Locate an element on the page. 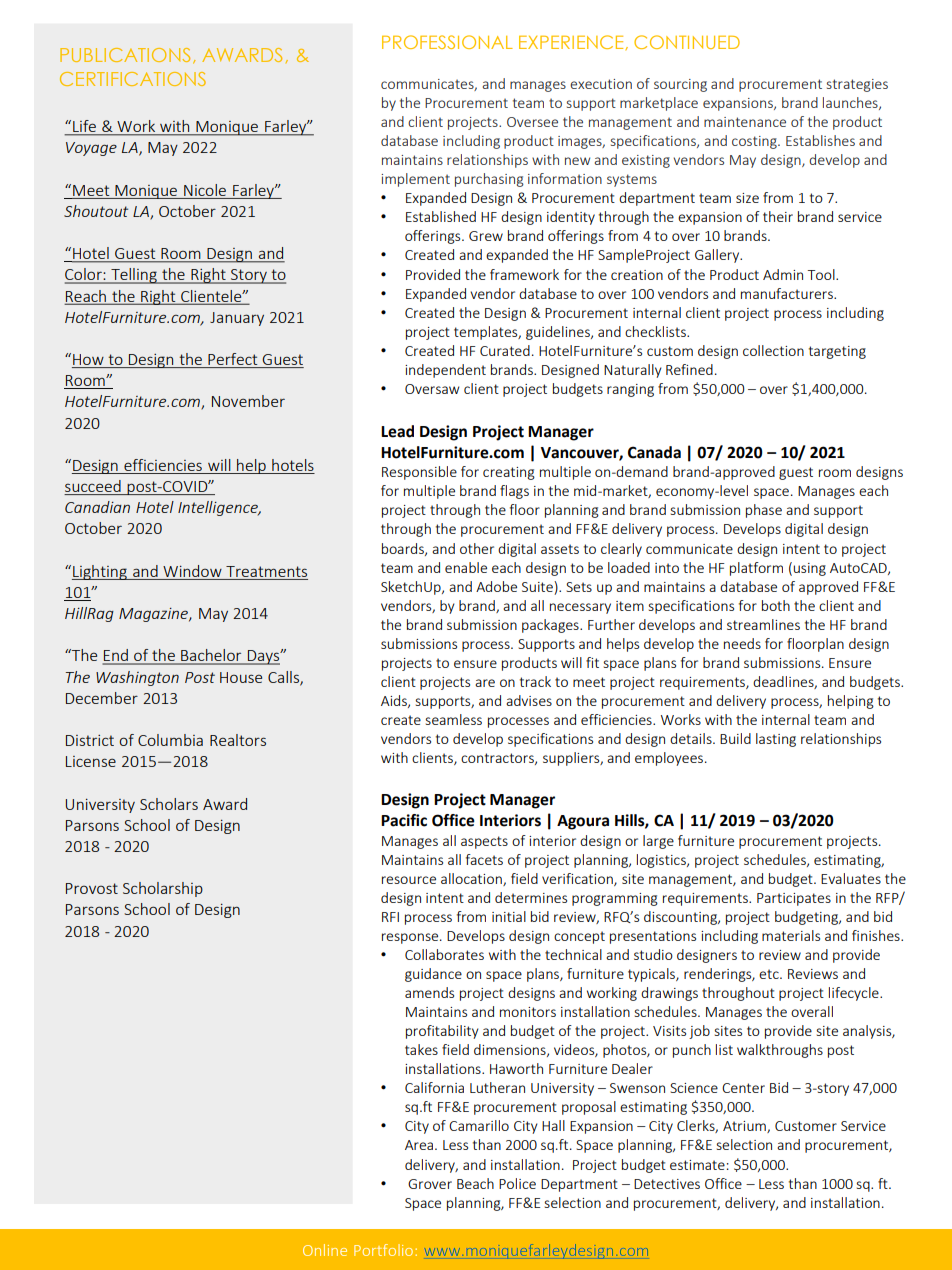 This page has width=952, height=1270. Police is located at coordinates (517, 1183).
